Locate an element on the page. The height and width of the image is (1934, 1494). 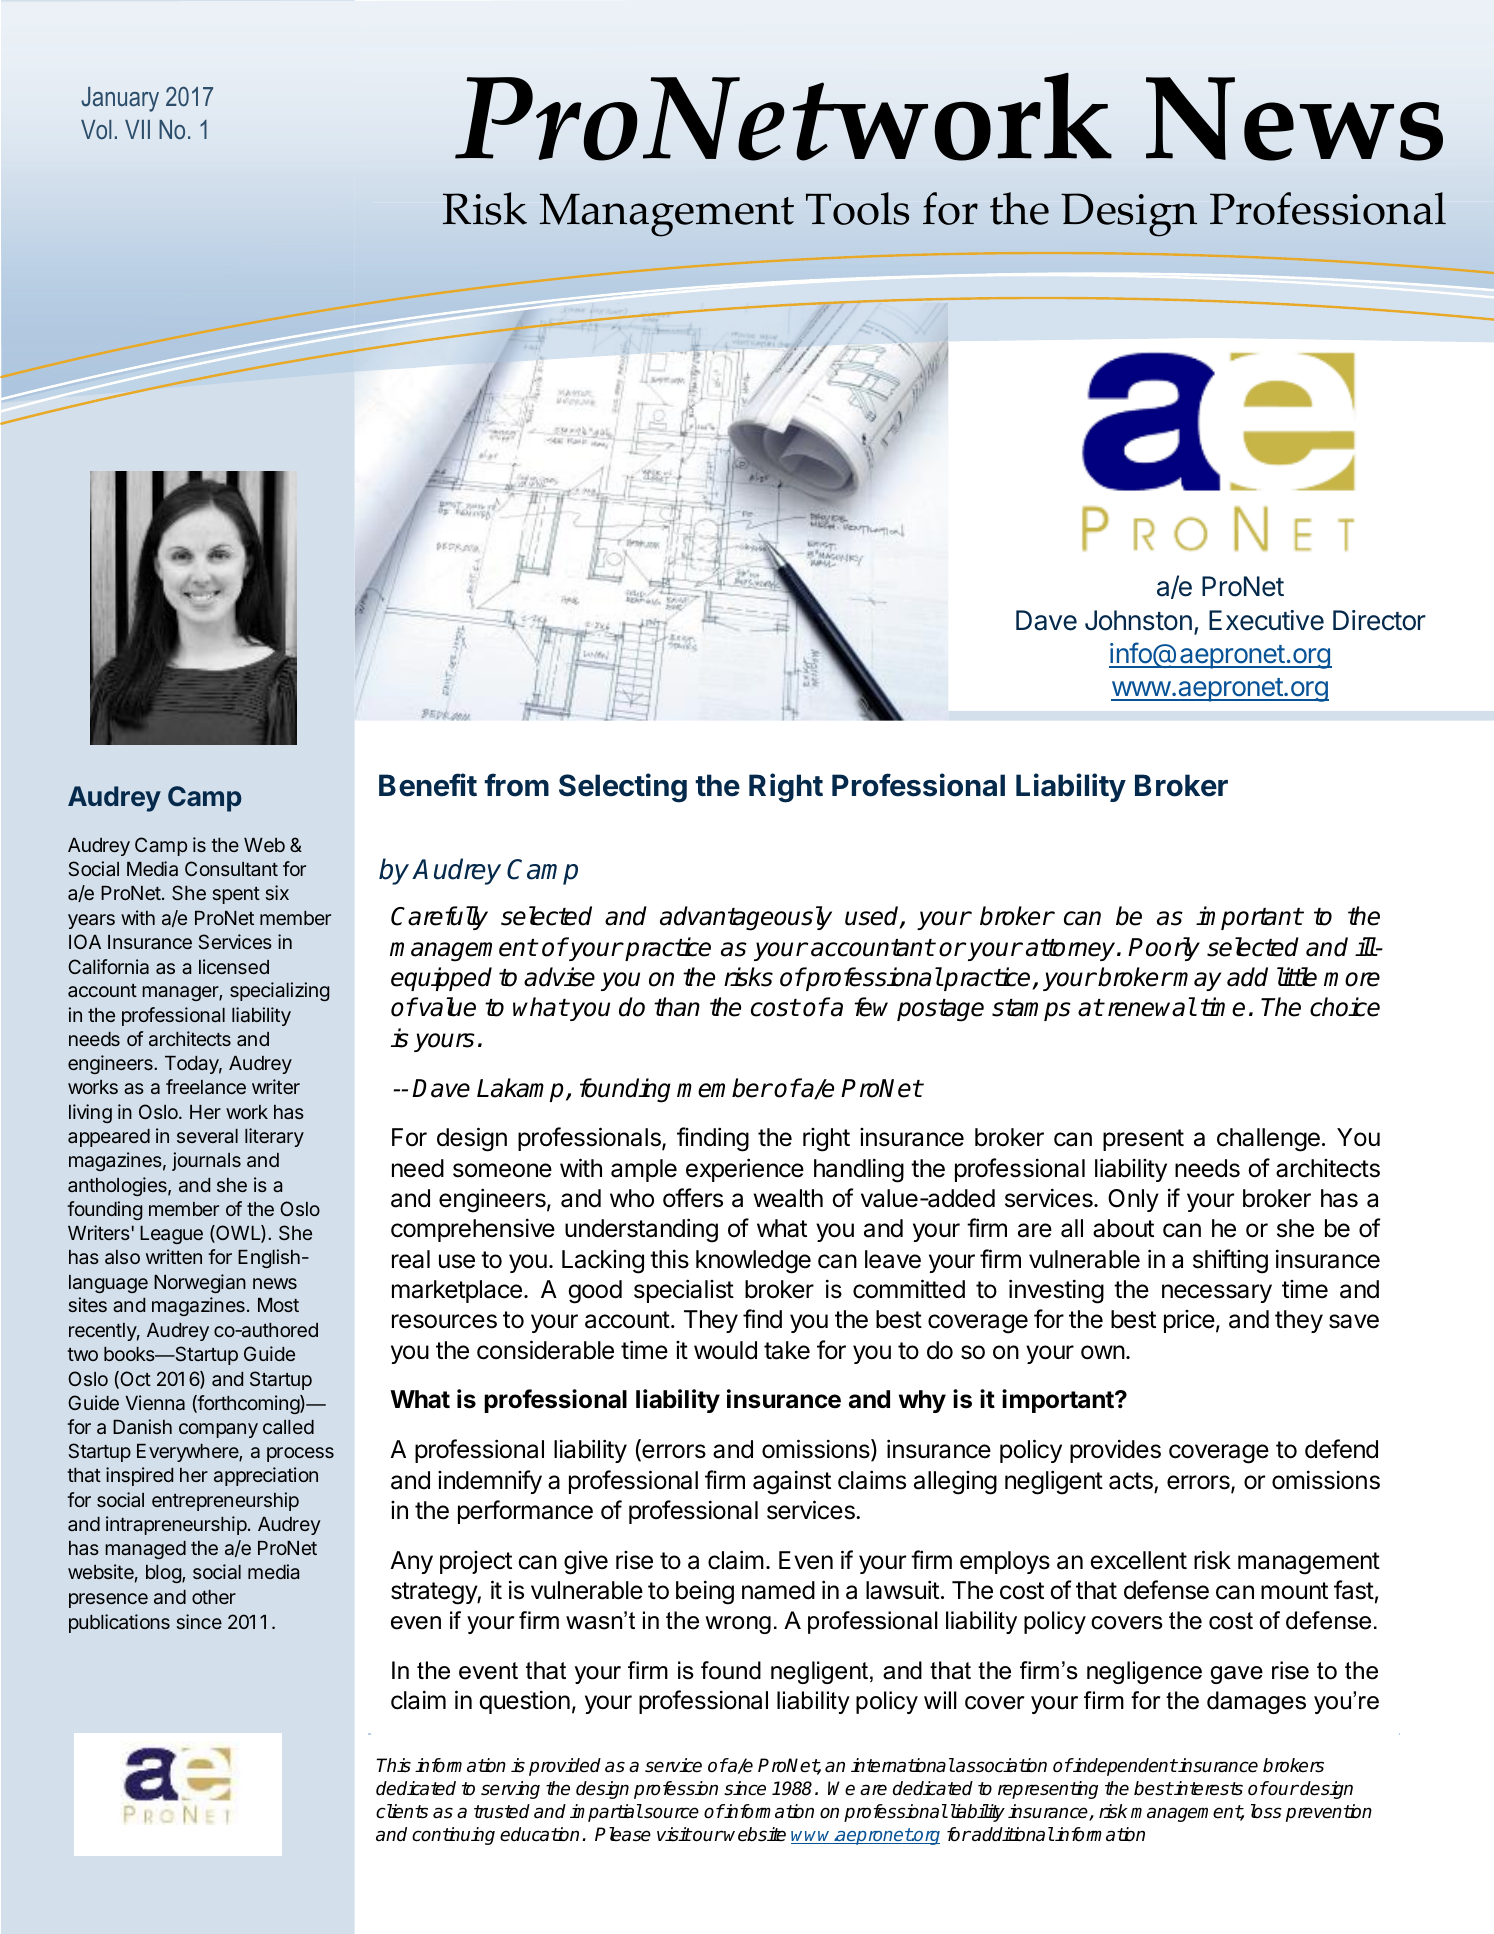
shifting is located at coordinates (1230, 1261).
